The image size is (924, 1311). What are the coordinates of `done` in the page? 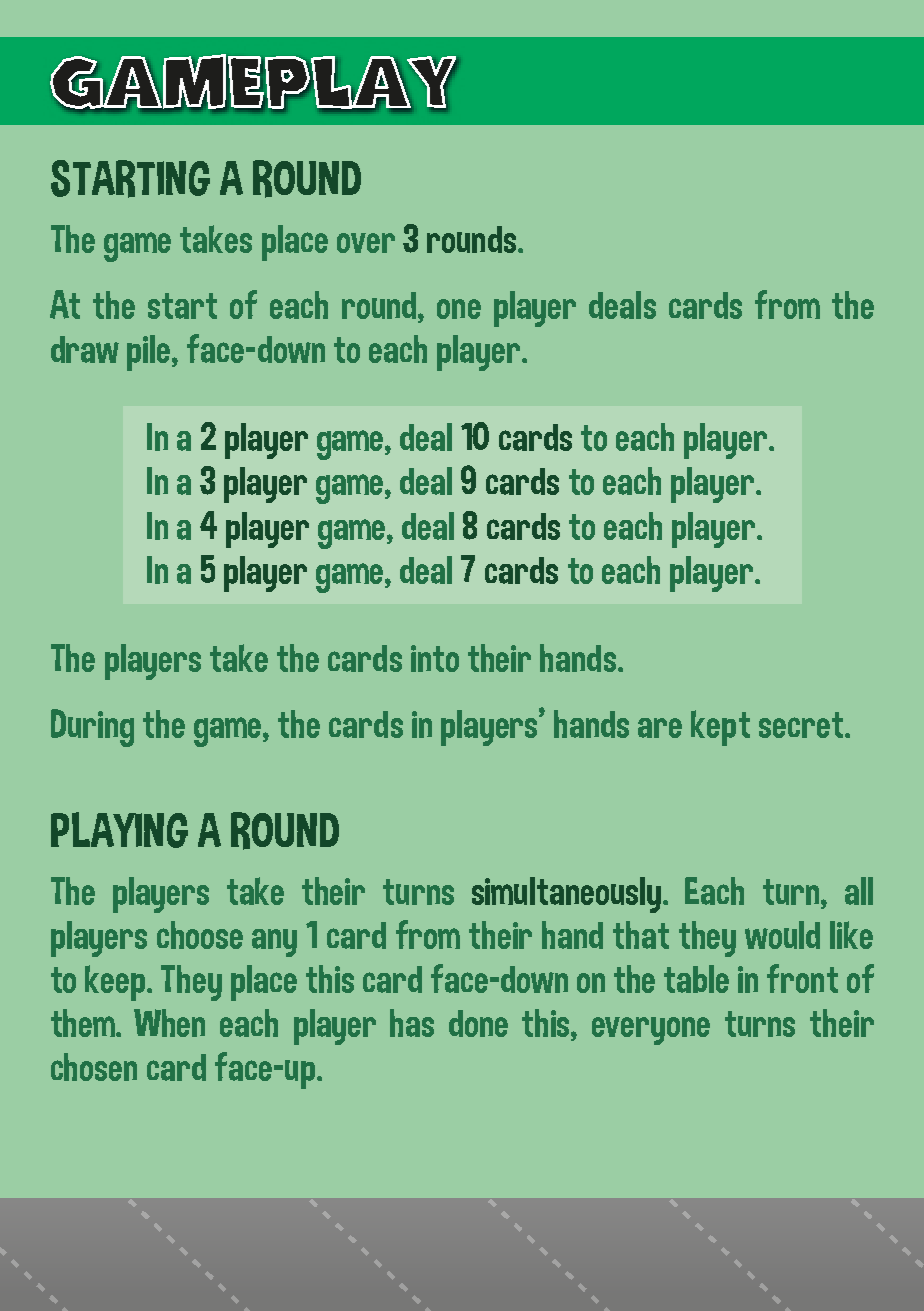 It's located at (478, 1023).
